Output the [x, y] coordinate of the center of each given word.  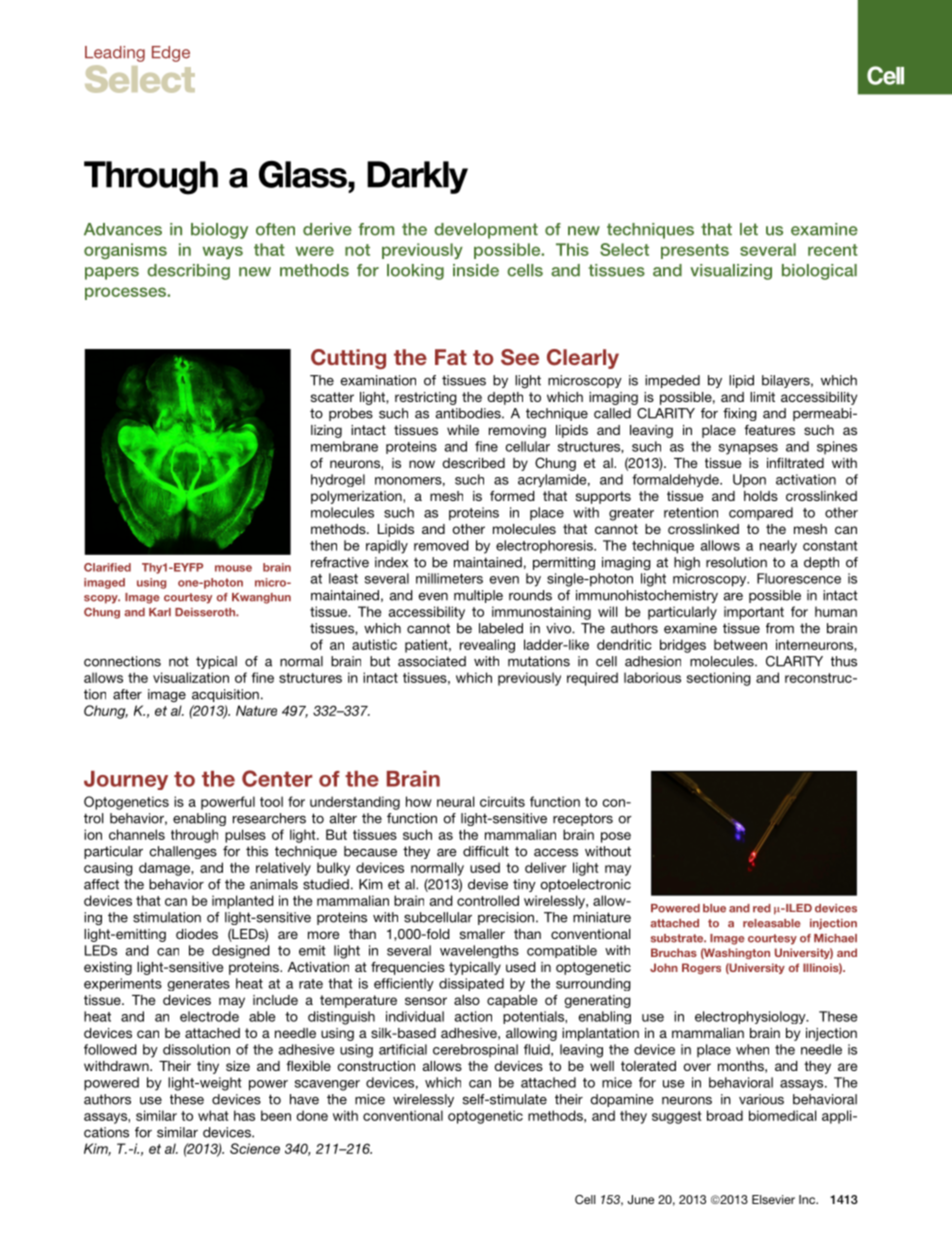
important [754, 613]
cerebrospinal [475, 1051]
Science [255, 1148]
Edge [171, 54]
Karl [160, 612]
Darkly [417, 177]
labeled [501, 628]
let [749, 229]
